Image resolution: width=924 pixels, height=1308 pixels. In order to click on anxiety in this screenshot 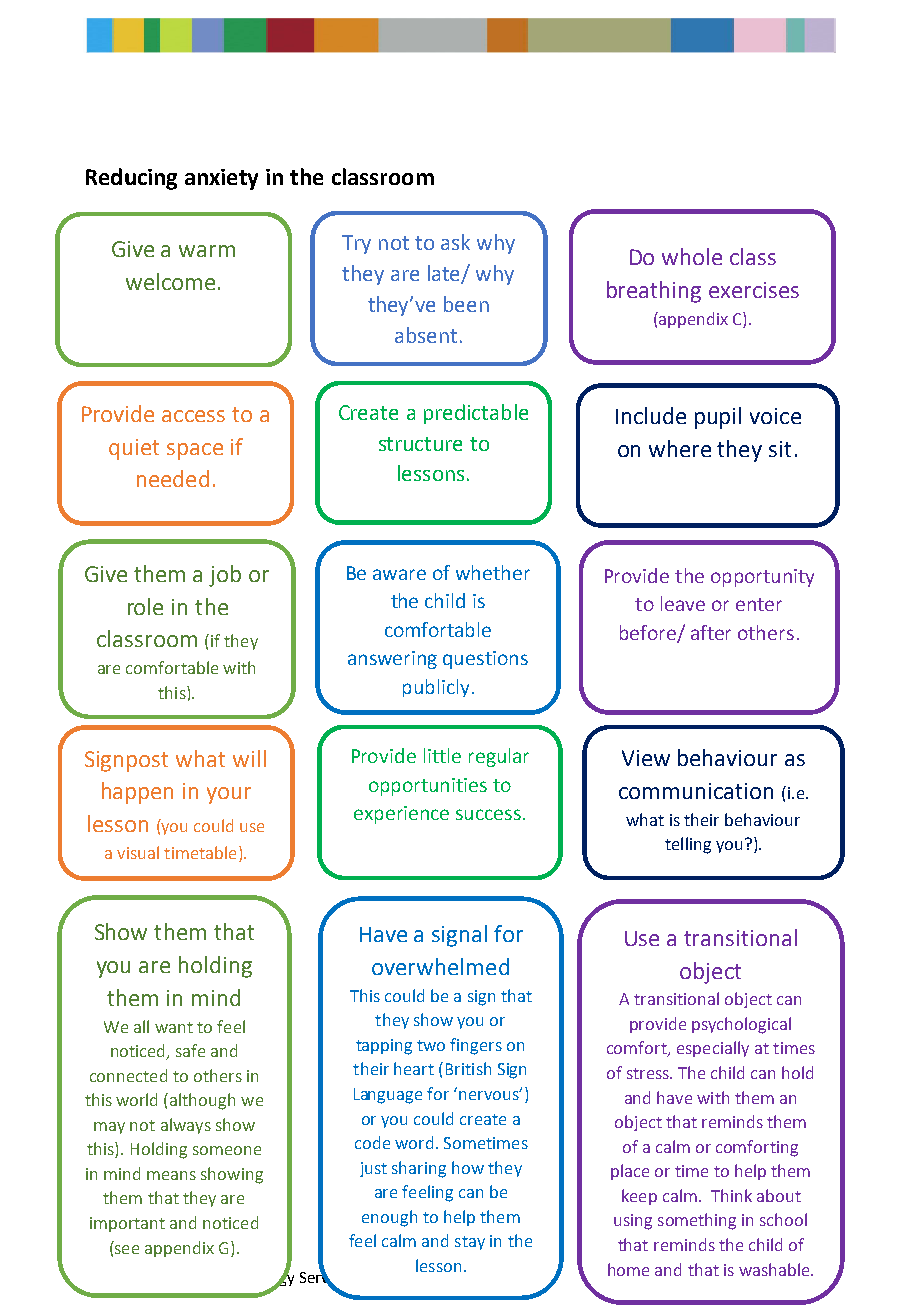, I will do `click(221, 179)`.
